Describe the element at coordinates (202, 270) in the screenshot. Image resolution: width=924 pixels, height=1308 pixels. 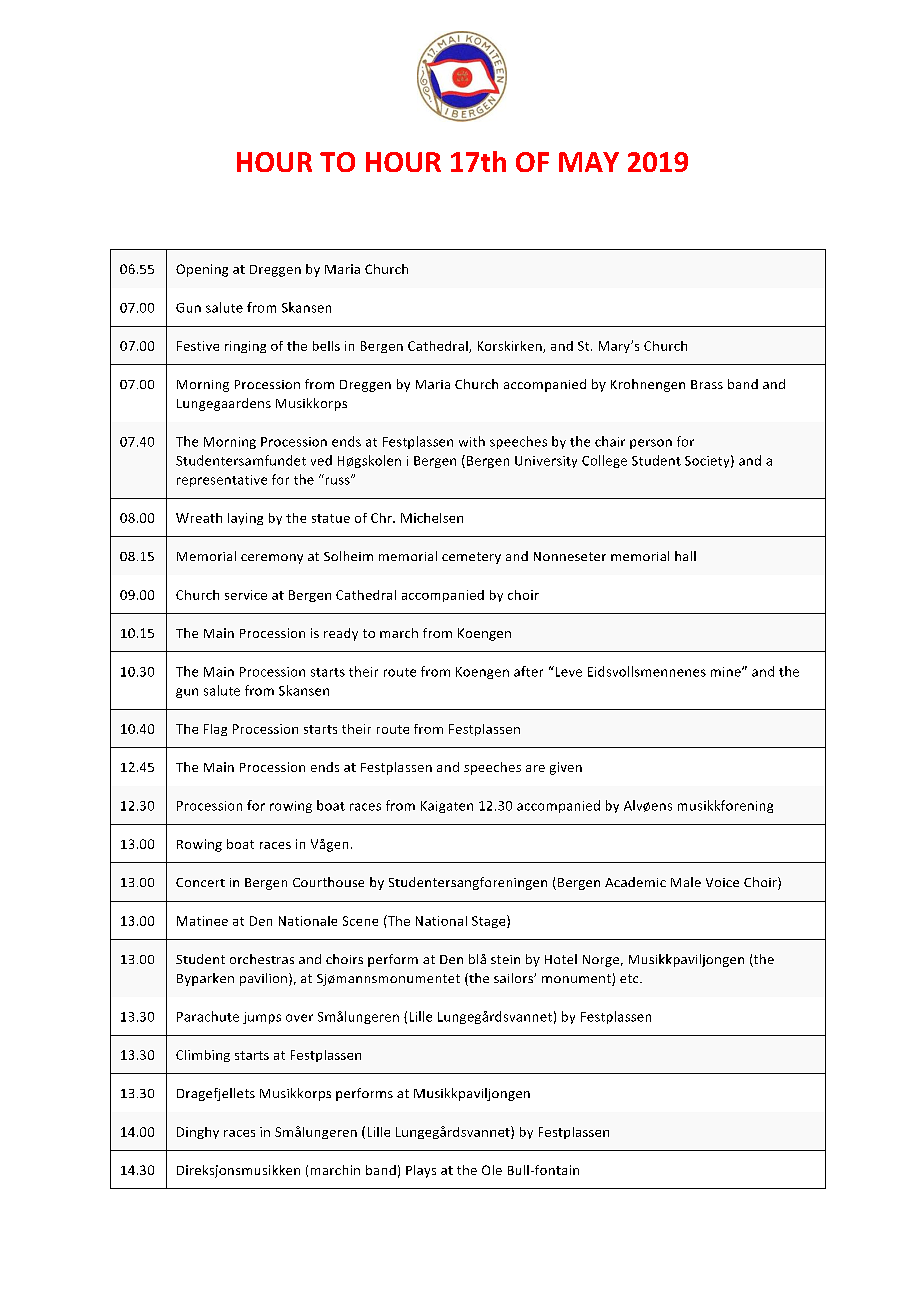
I see `Opening` at that location.
